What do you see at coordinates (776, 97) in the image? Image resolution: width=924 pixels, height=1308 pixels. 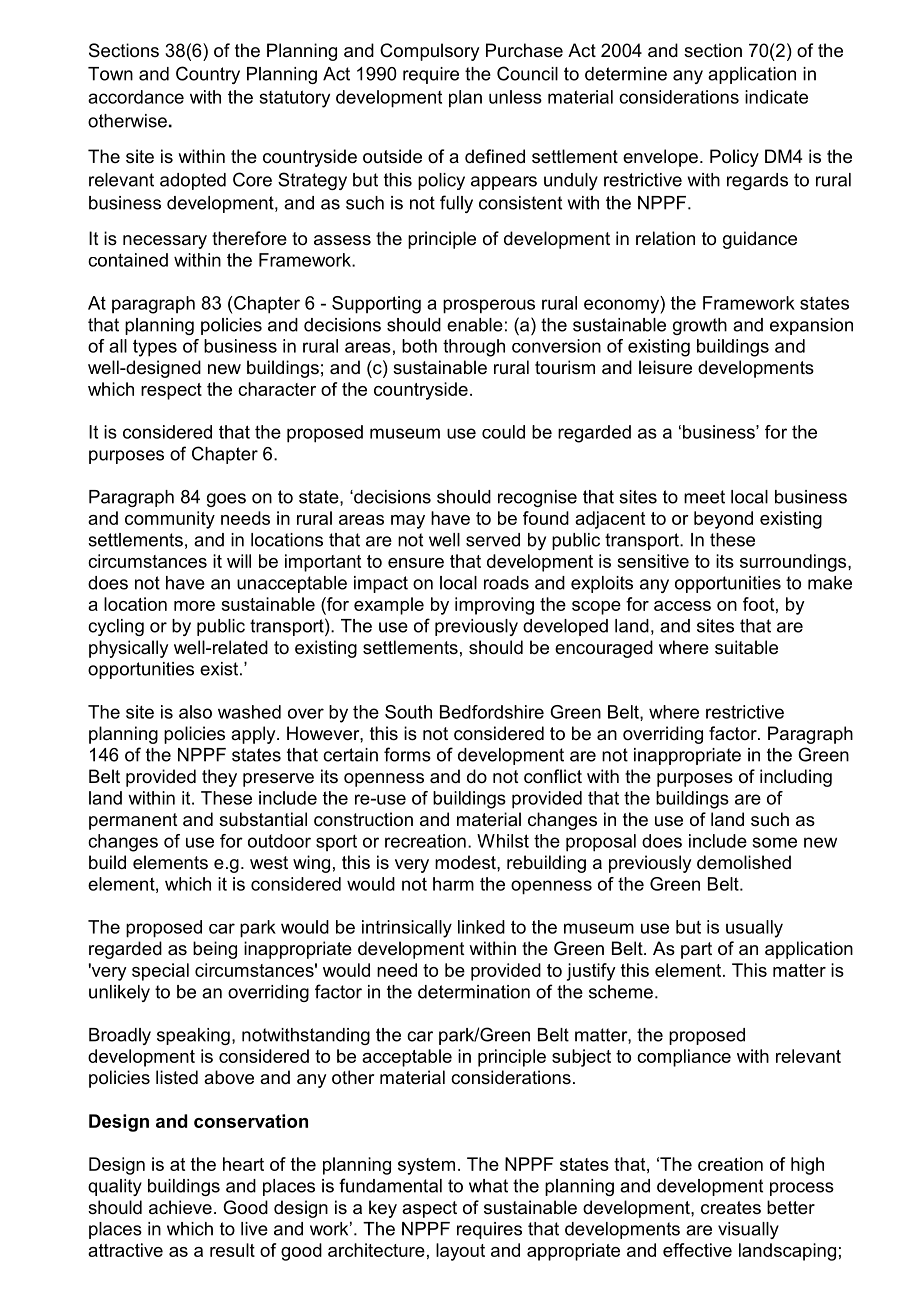 I see `indicate` at bounding box center [776, 97].
